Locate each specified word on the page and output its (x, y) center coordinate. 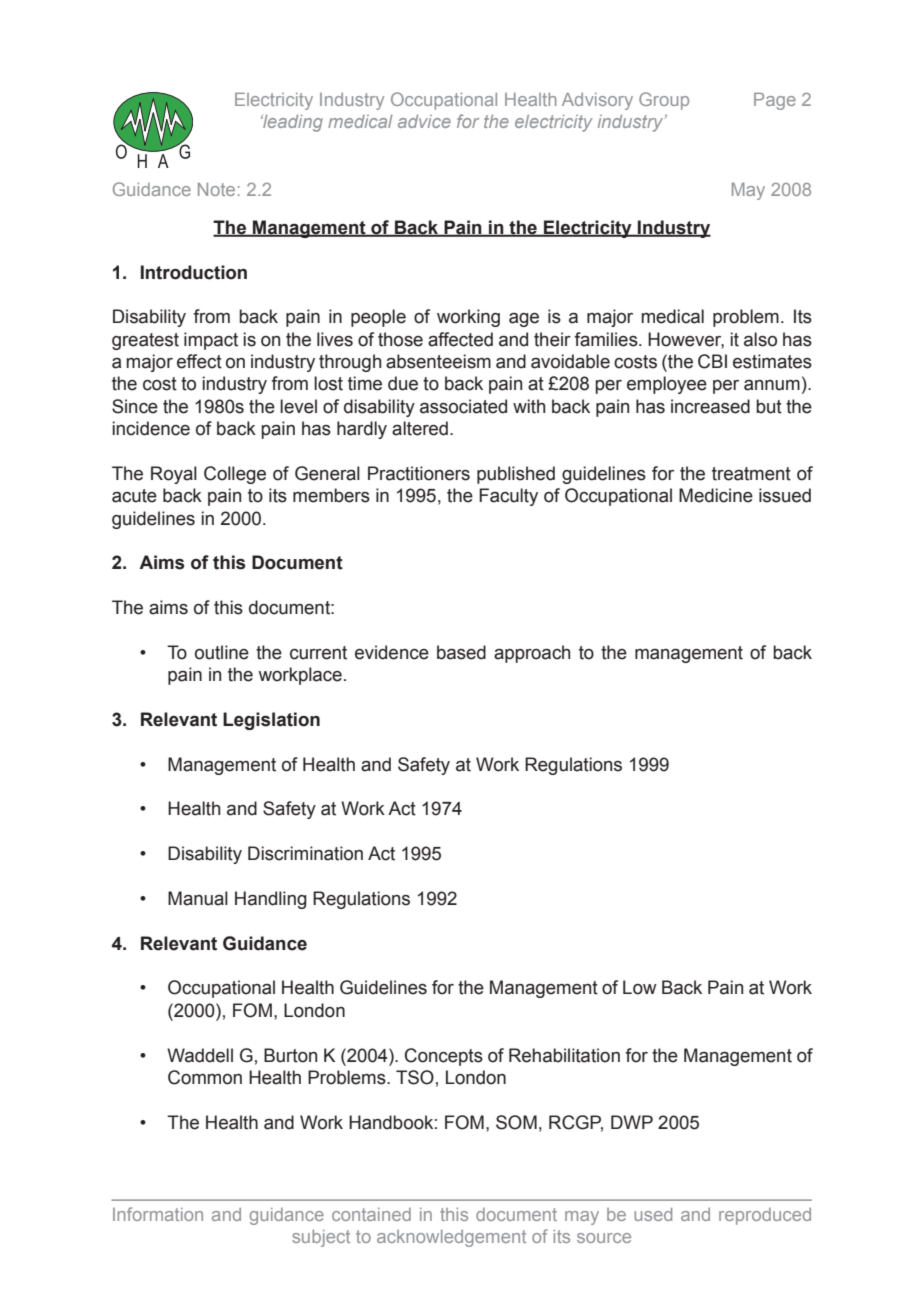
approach (532, 654)
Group (664, 101)
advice (424, 121)
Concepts (444, 1057)
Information (158, 1214)
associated (463, 406)
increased (710, 406)
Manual (198, 898)
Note (216, 189)
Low (640, 987)
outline (222, 652)
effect (199, 361)
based (461, 652)
